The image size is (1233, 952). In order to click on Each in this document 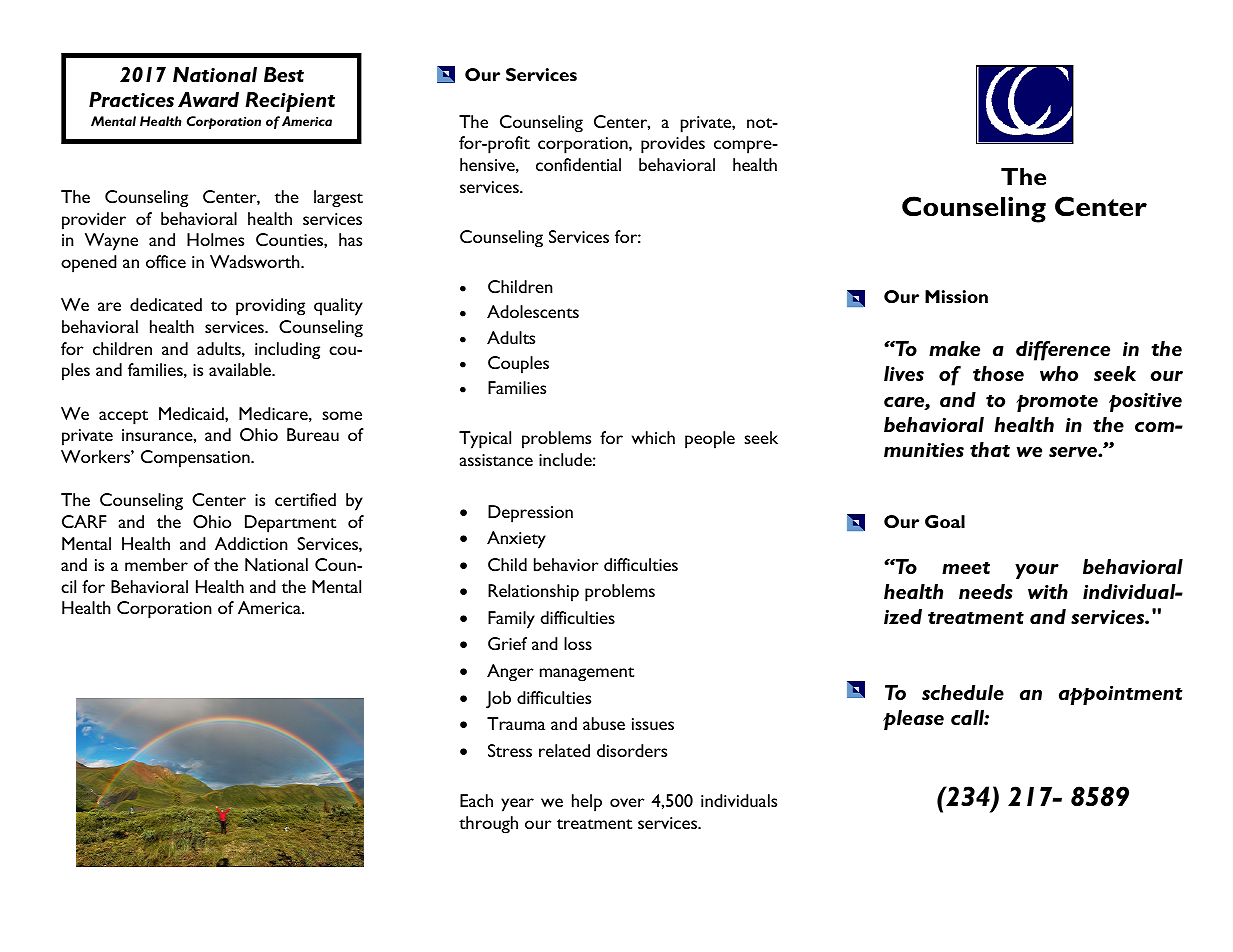, I will do `click(476, 800)`.
